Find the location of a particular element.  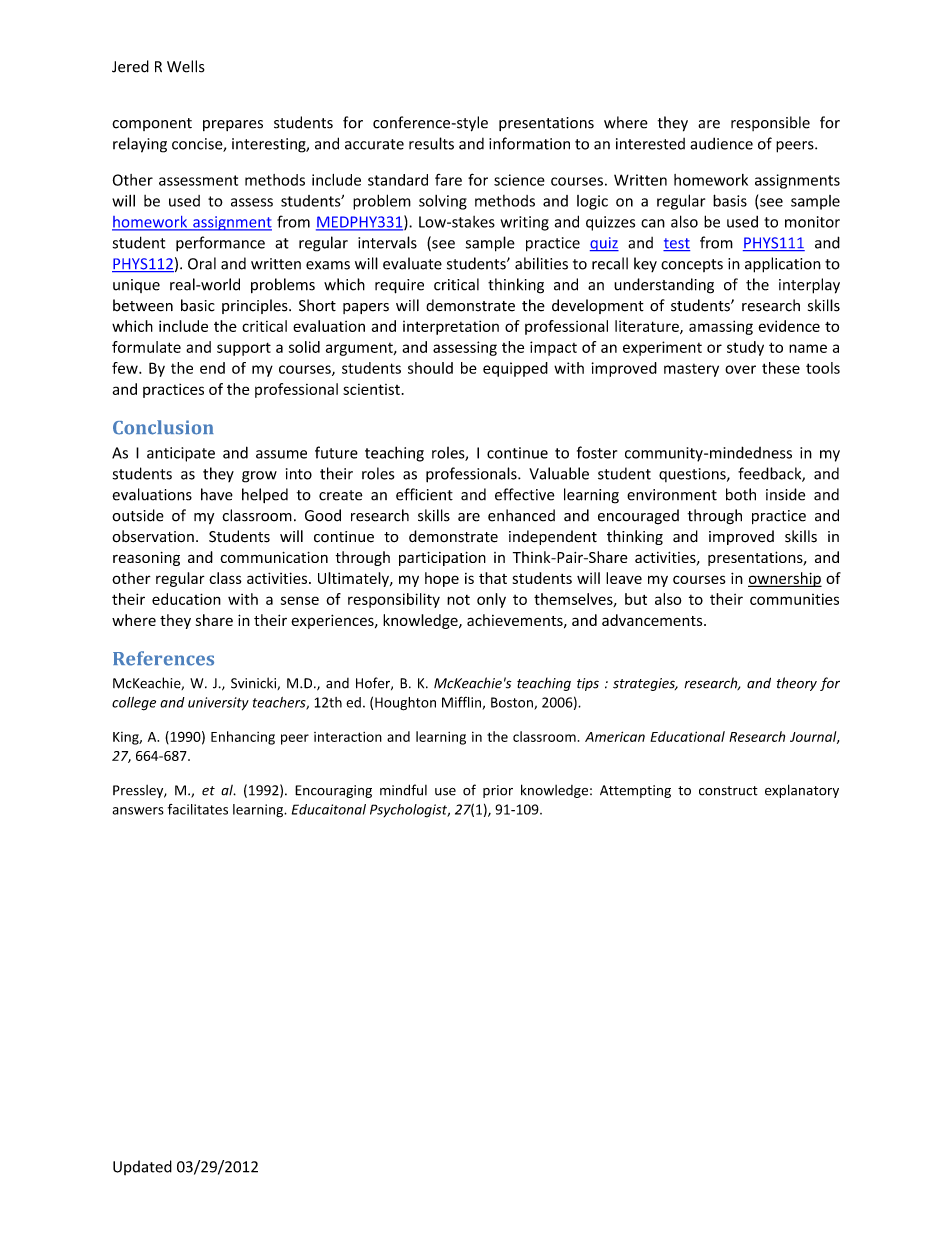

Updated is located at coordinates (142, 1167).
